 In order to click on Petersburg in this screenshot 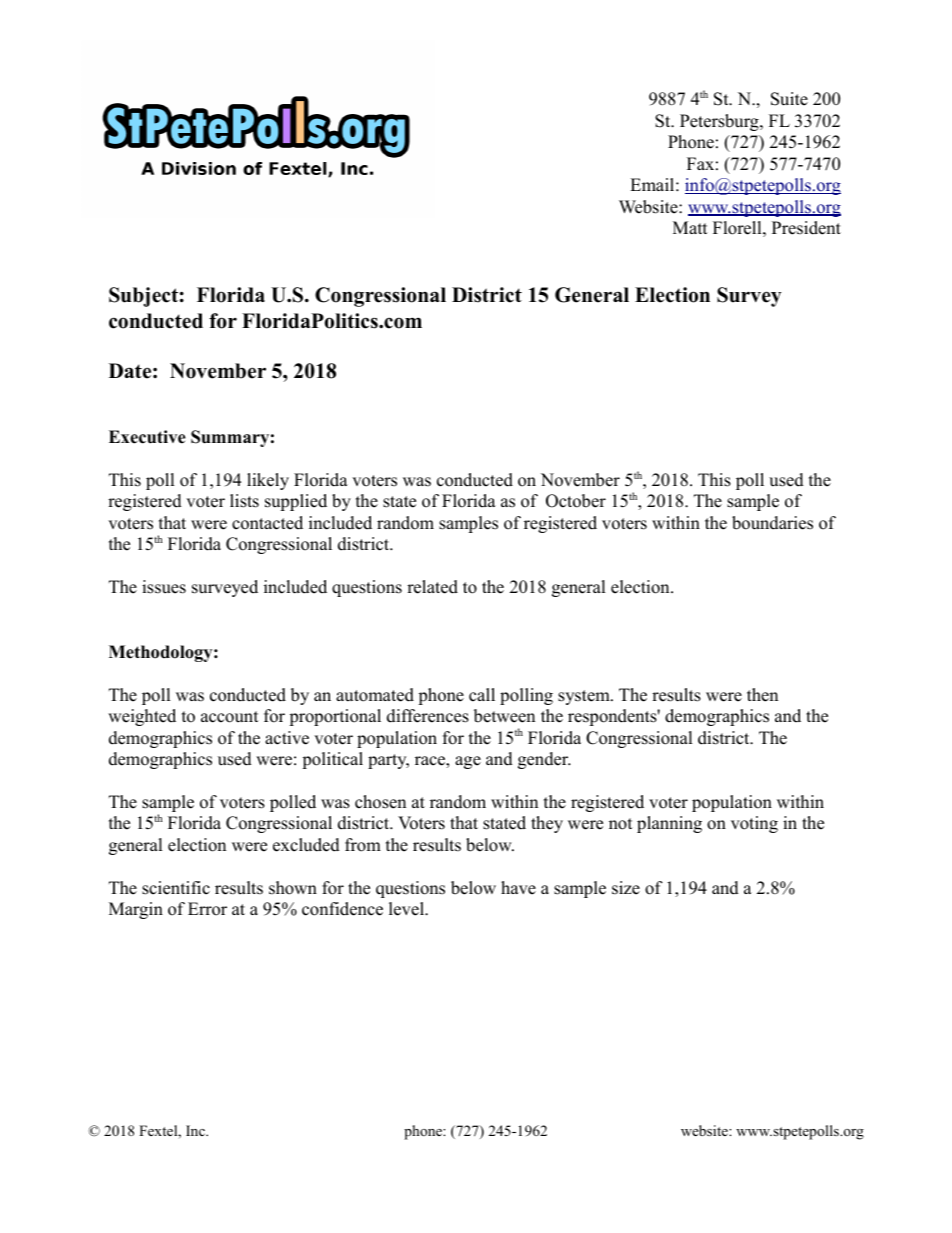, I will do `click(720, 122)`.
